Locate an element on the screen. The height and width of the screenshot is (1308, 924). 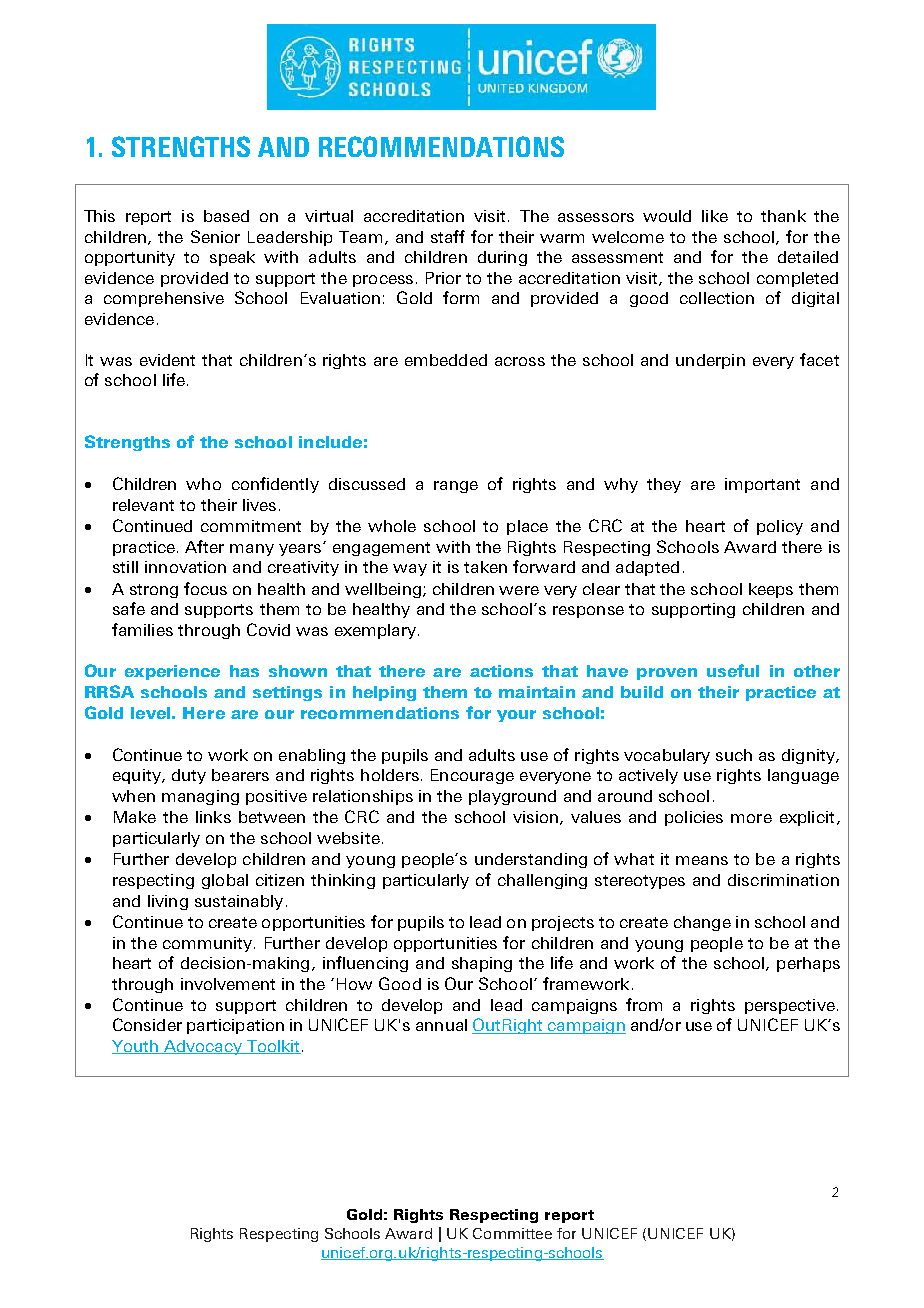
understanding is located at coordinates (531, 860).
